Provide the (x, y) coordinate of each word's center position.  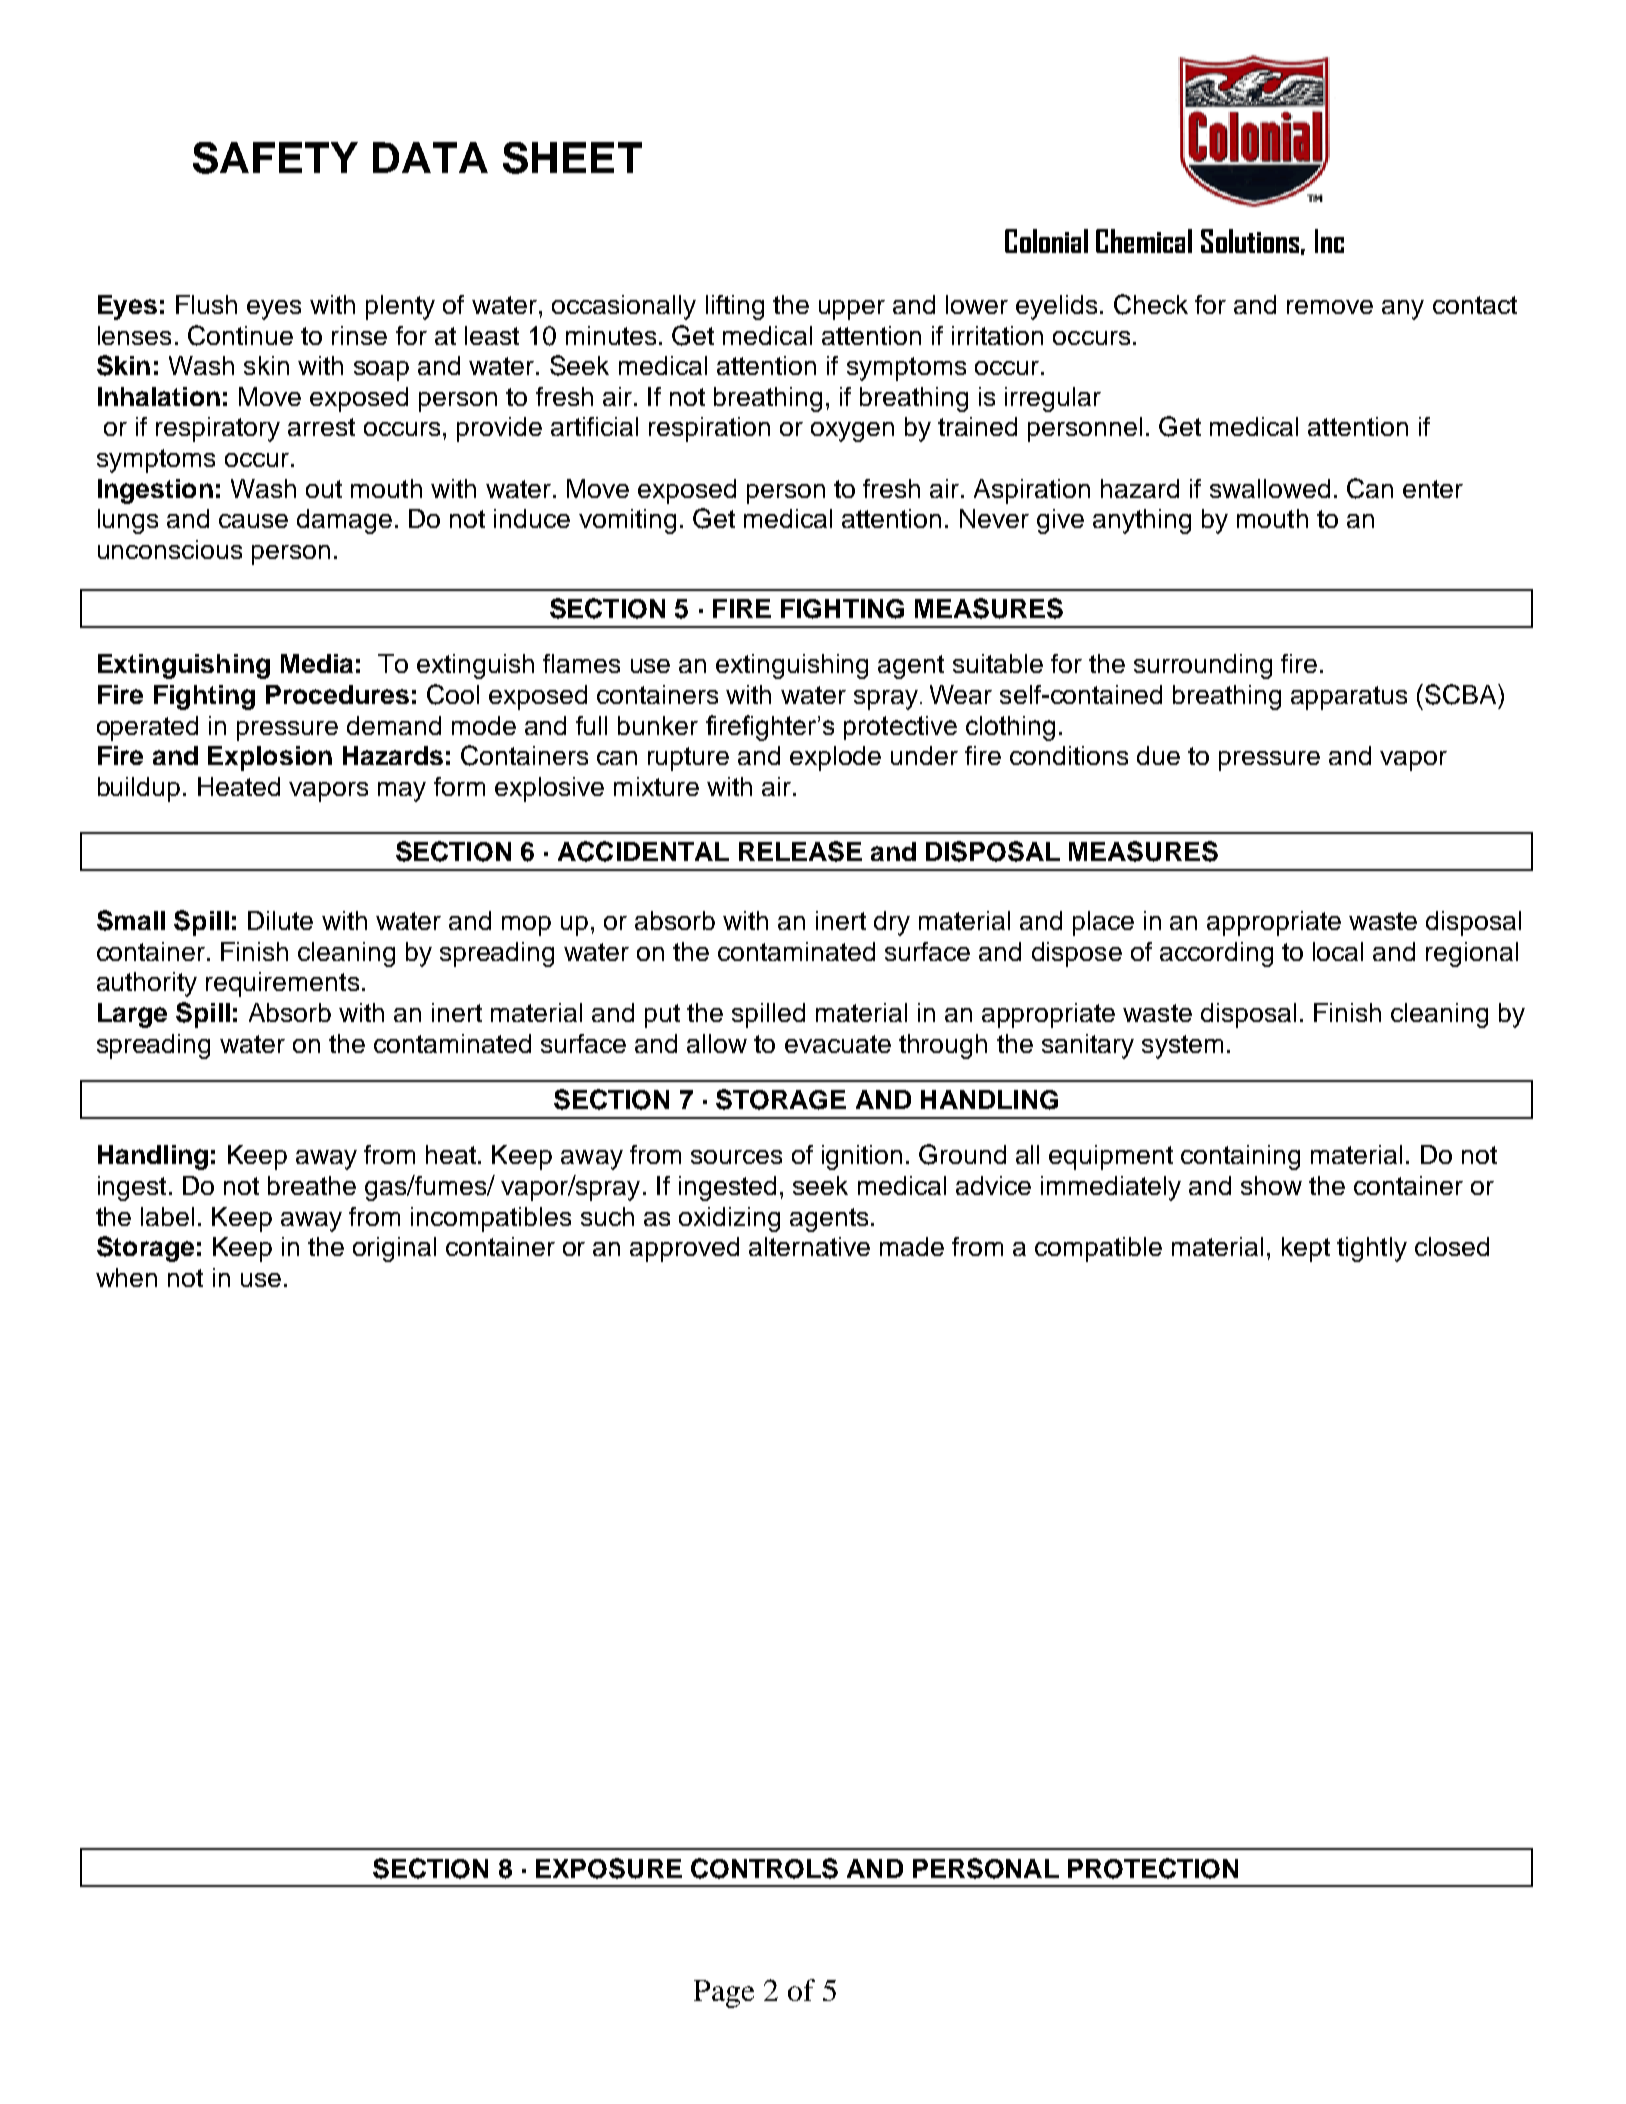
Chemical (1144, 241)
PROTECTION (1153, 1868)
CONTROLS (764, 1868)
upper (852, 310)
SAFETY (275, 158)
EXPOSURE (609, 1868)
